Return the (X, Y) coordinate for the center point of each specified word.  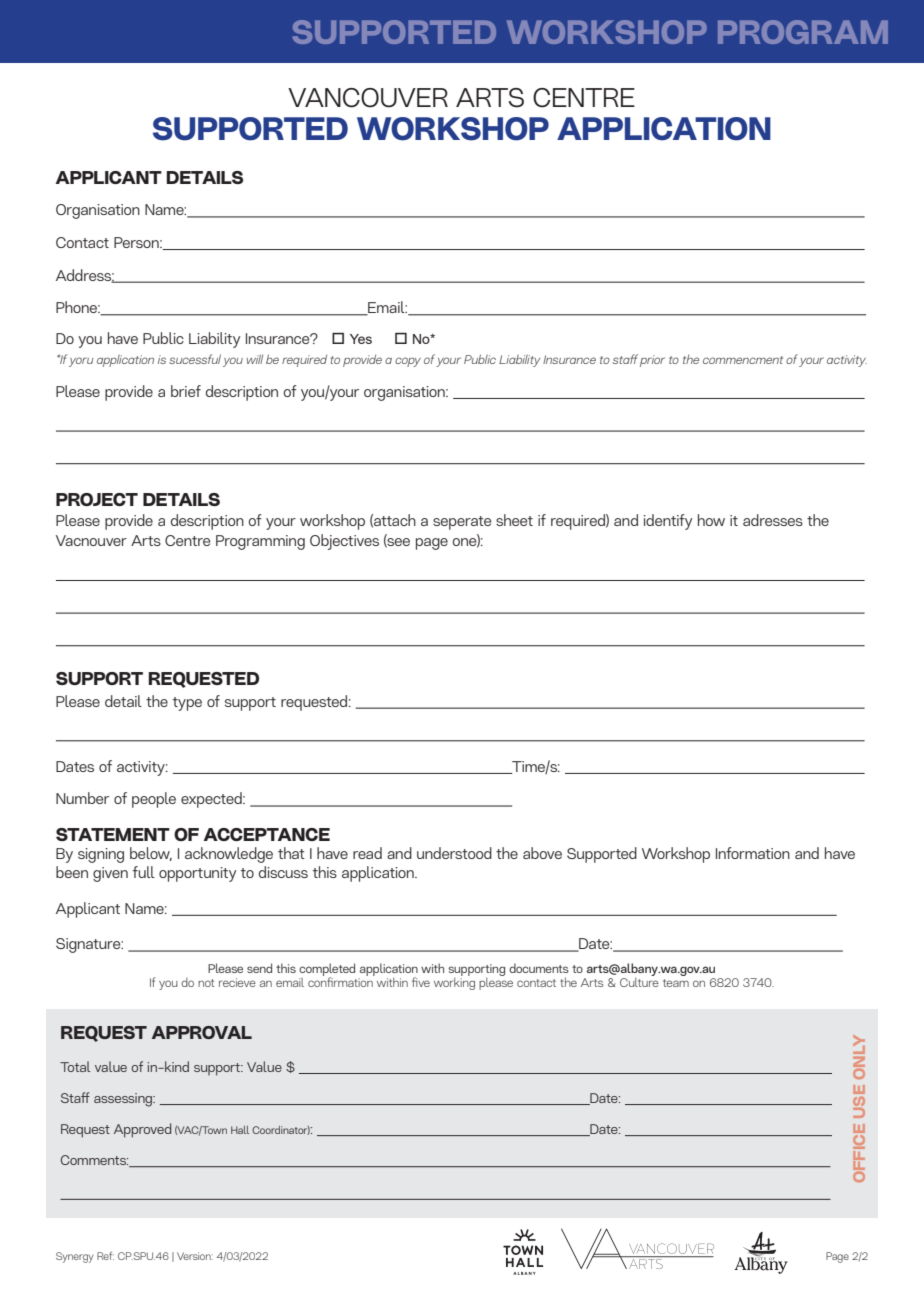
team (676, 983)
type (187, 704)
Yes (361, 339)
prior (652, 361)
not (206, 983)
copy (408, 362)
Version (195, 1256)
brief (186, 391)
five (421, 982)
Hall (240, 1130)
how (711, 520)
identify (668, 522)
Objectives (344, 542)
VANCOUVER (368, 98)
